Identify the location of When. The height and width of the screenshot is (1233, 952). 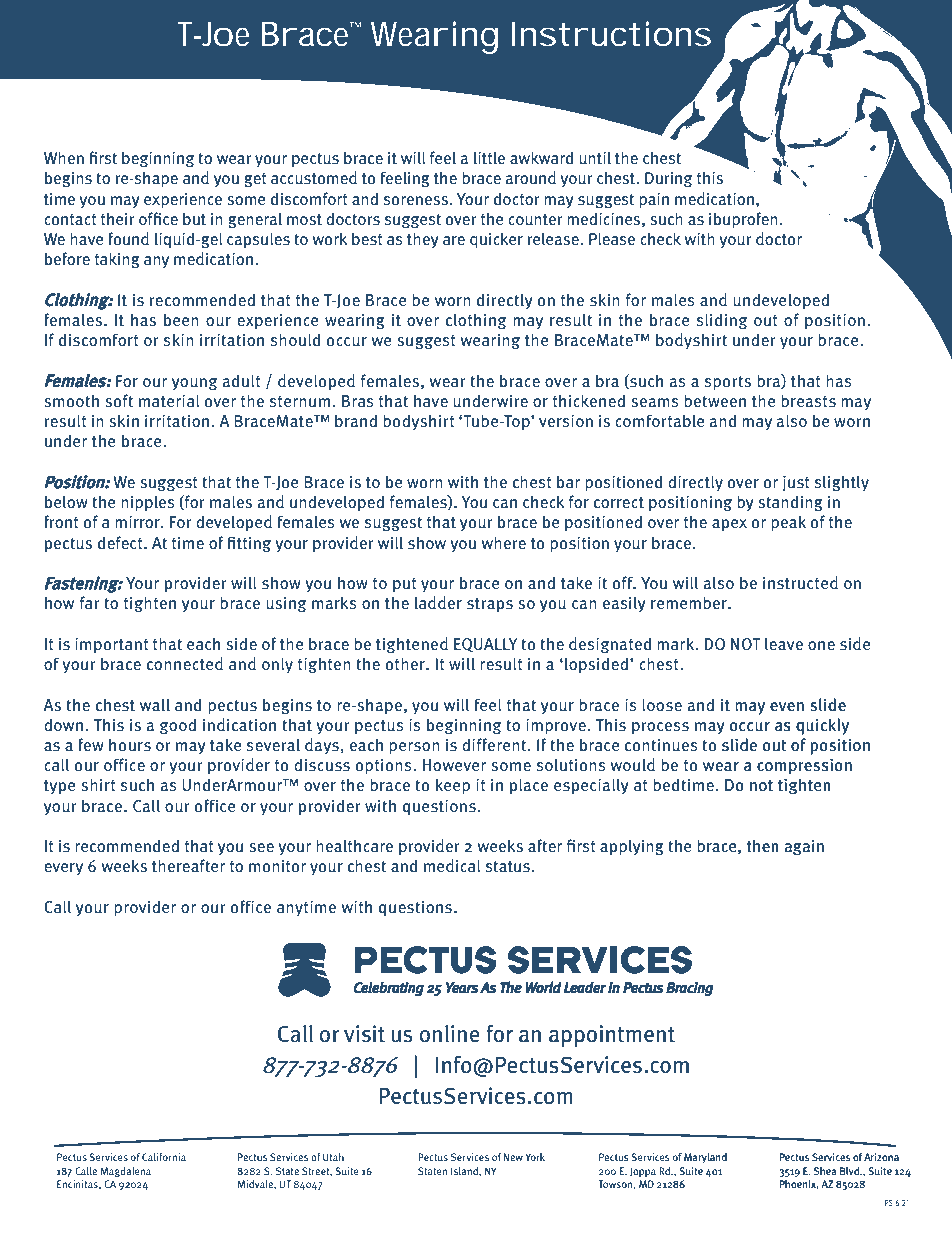
(64, 157).
